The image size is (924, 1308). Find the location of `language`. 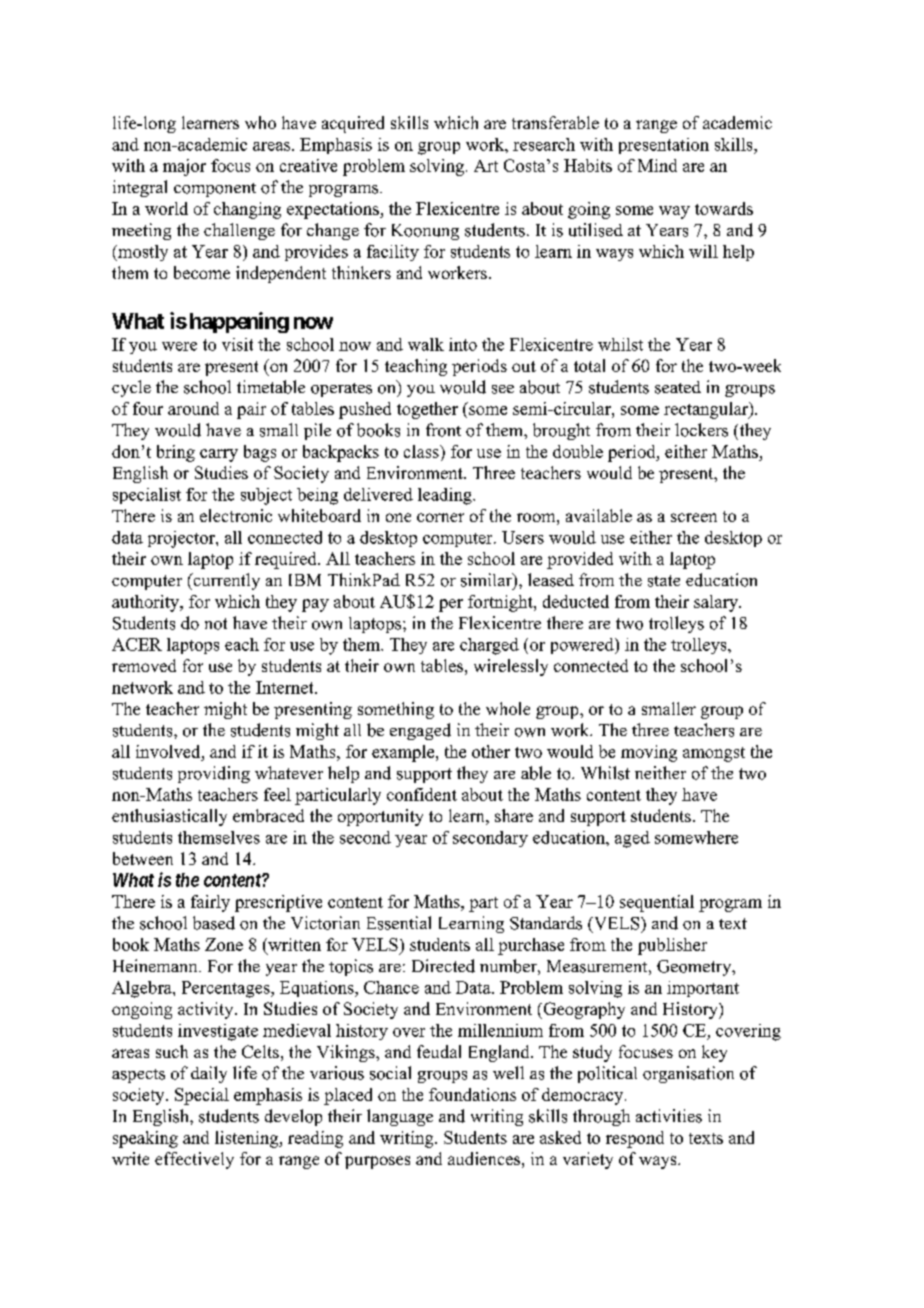

language is located at coordinates (400, 1117).
